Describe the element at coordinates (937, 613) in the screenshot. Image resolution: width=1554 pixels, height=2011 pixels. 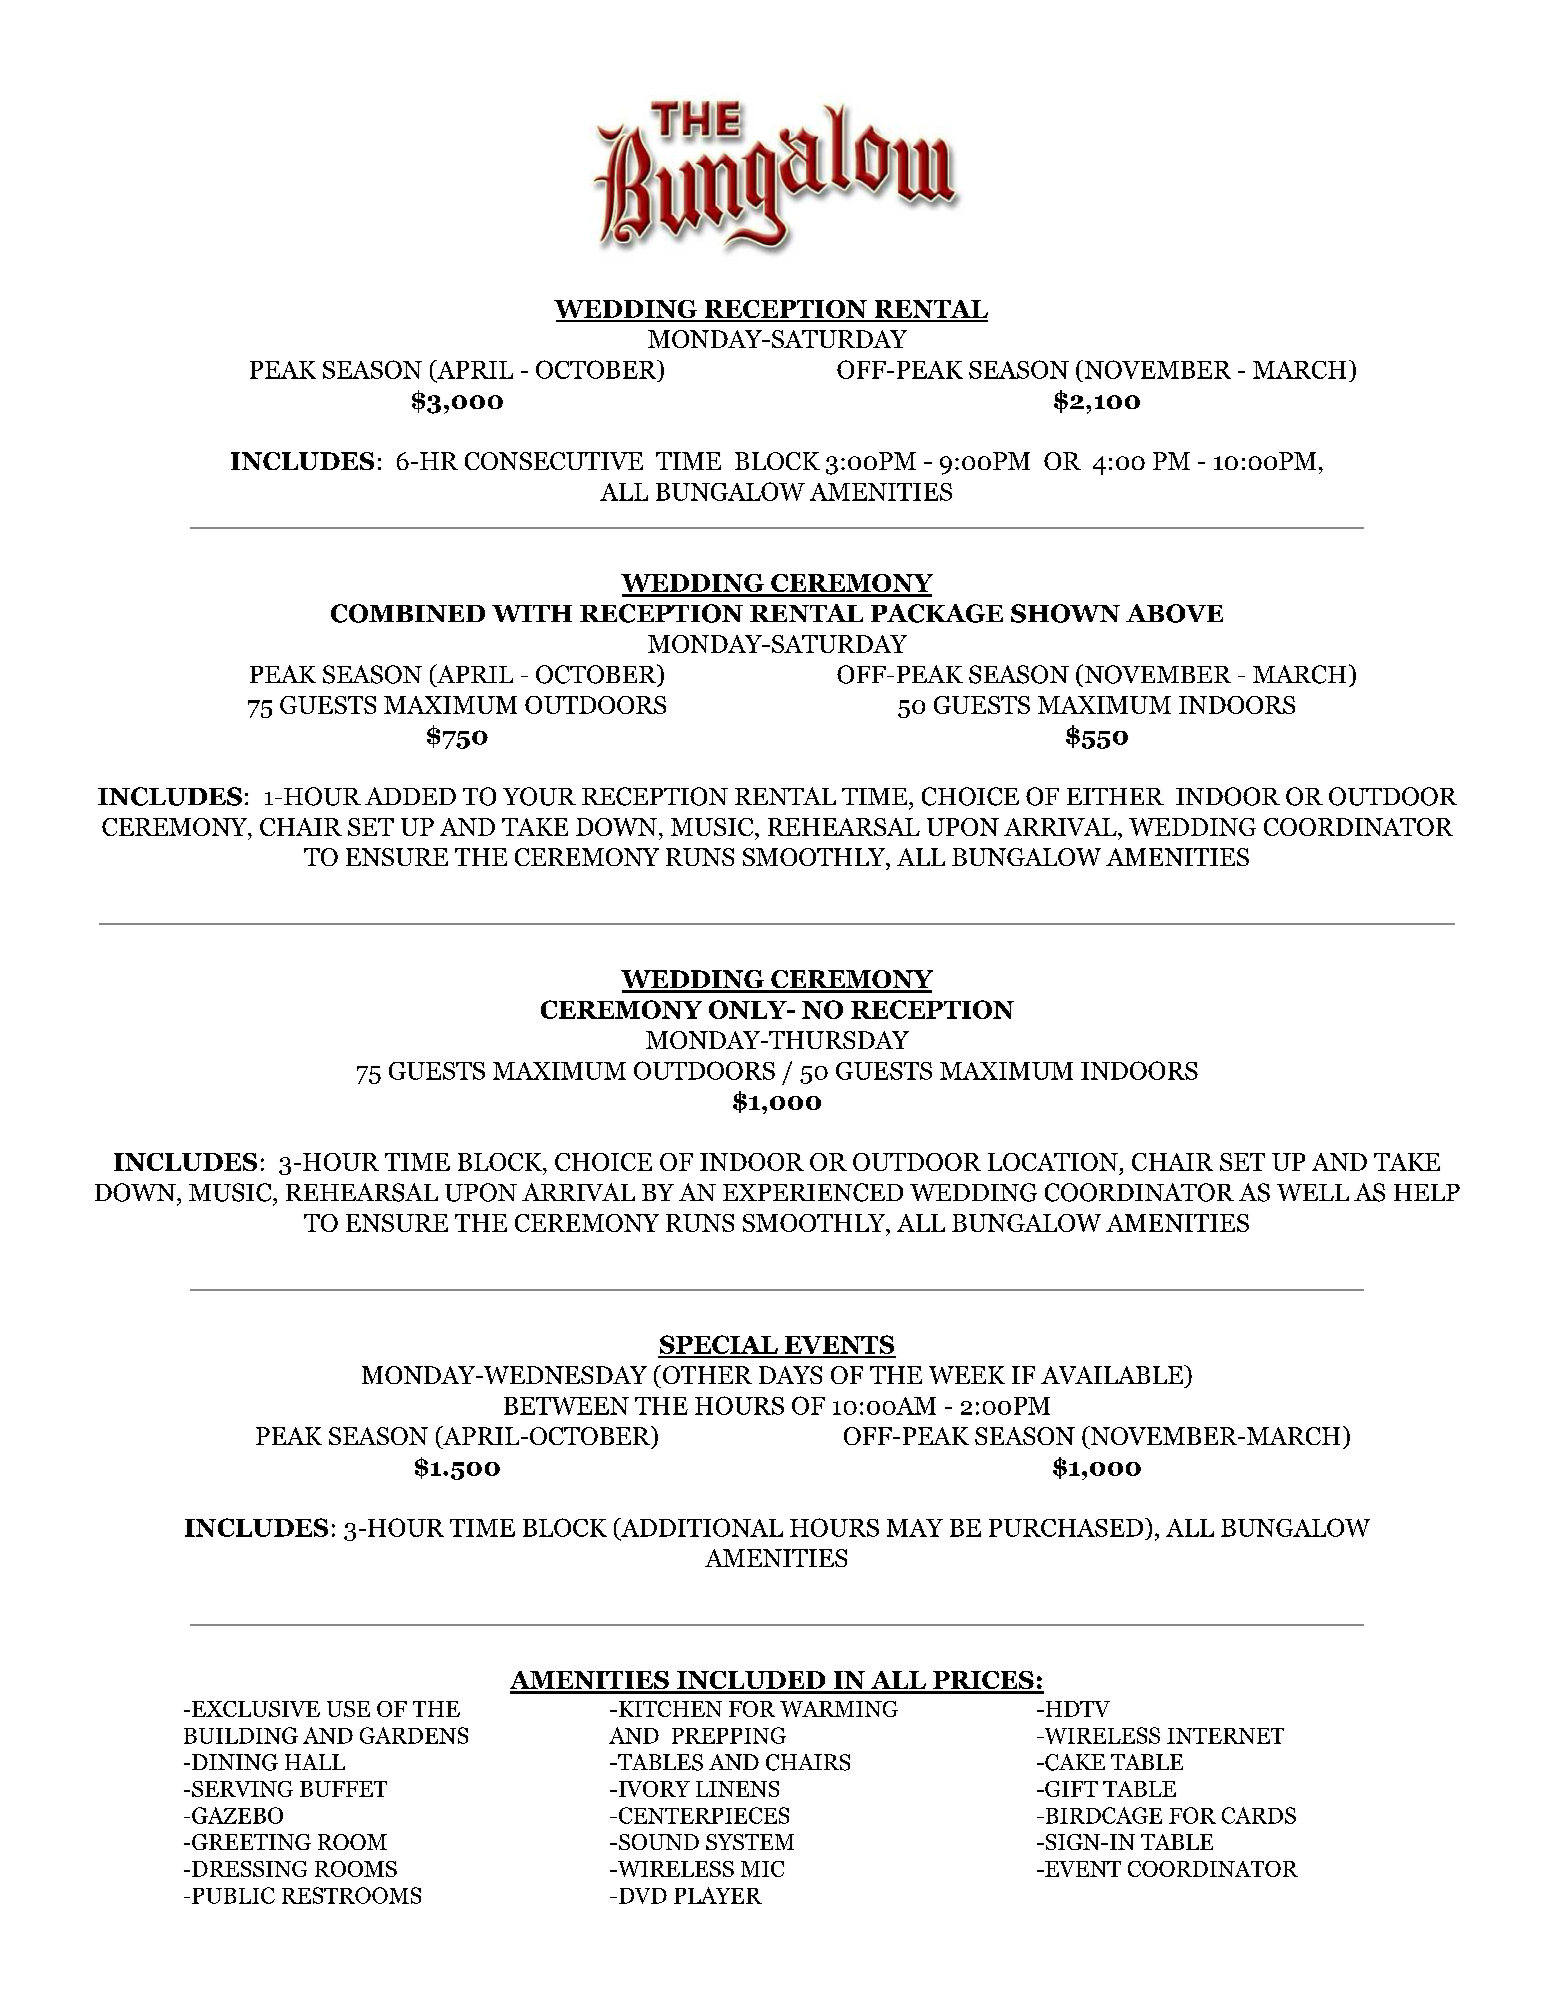
I see `PACKAGE` at that location.
